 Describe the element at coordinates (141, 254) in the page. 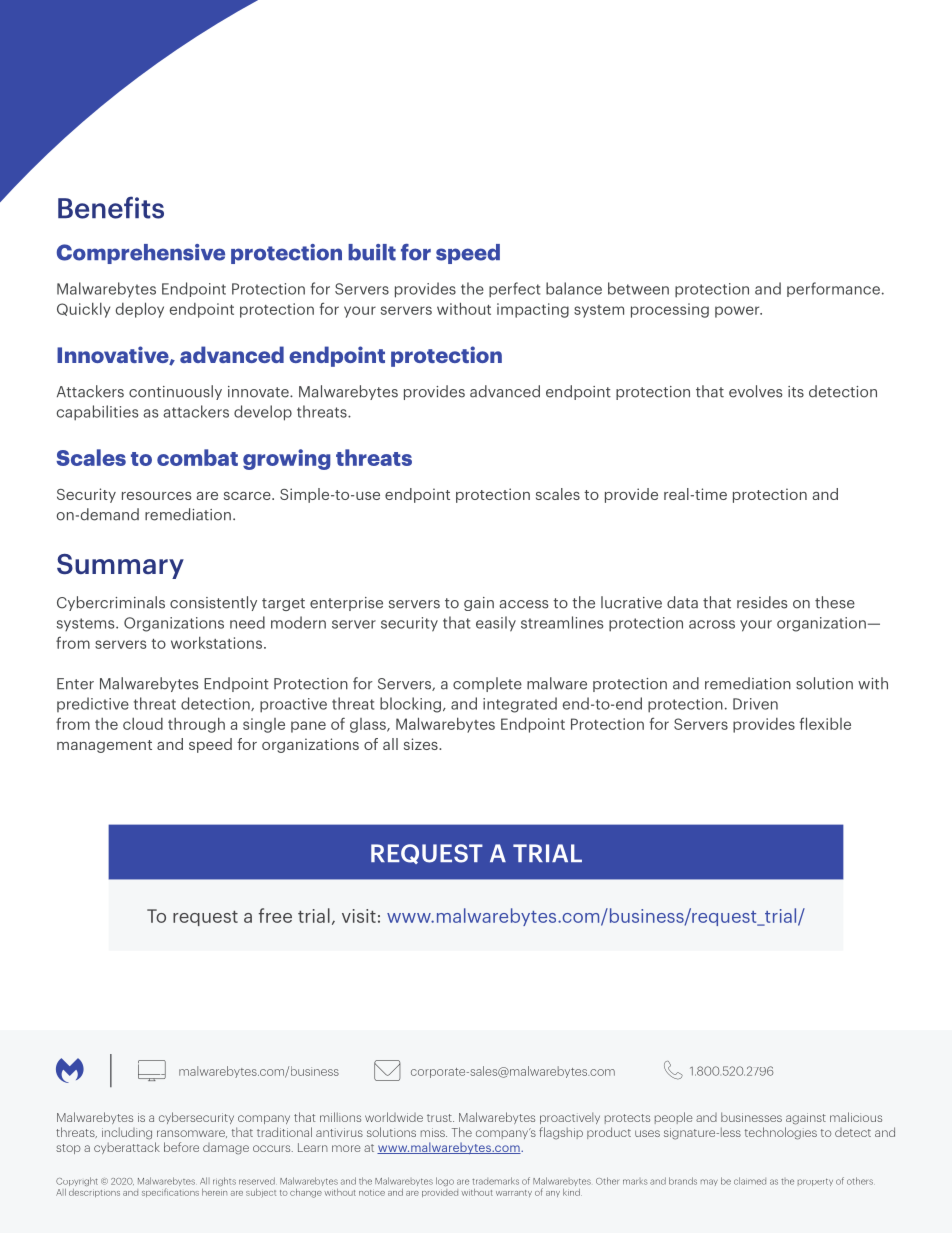

I see `Comprehensive` at that location.
